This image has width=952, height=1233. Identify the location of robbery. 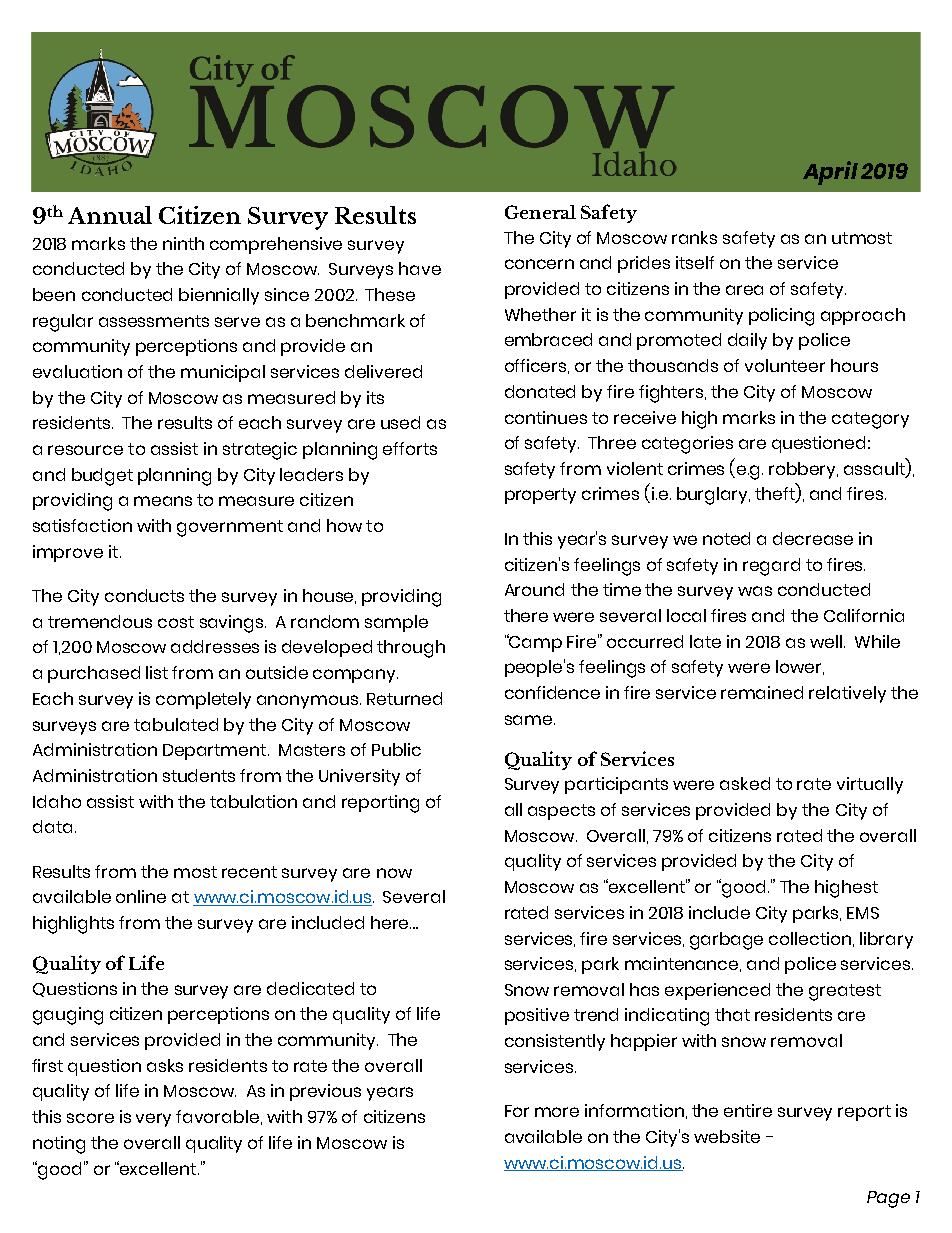
(803, 470).
